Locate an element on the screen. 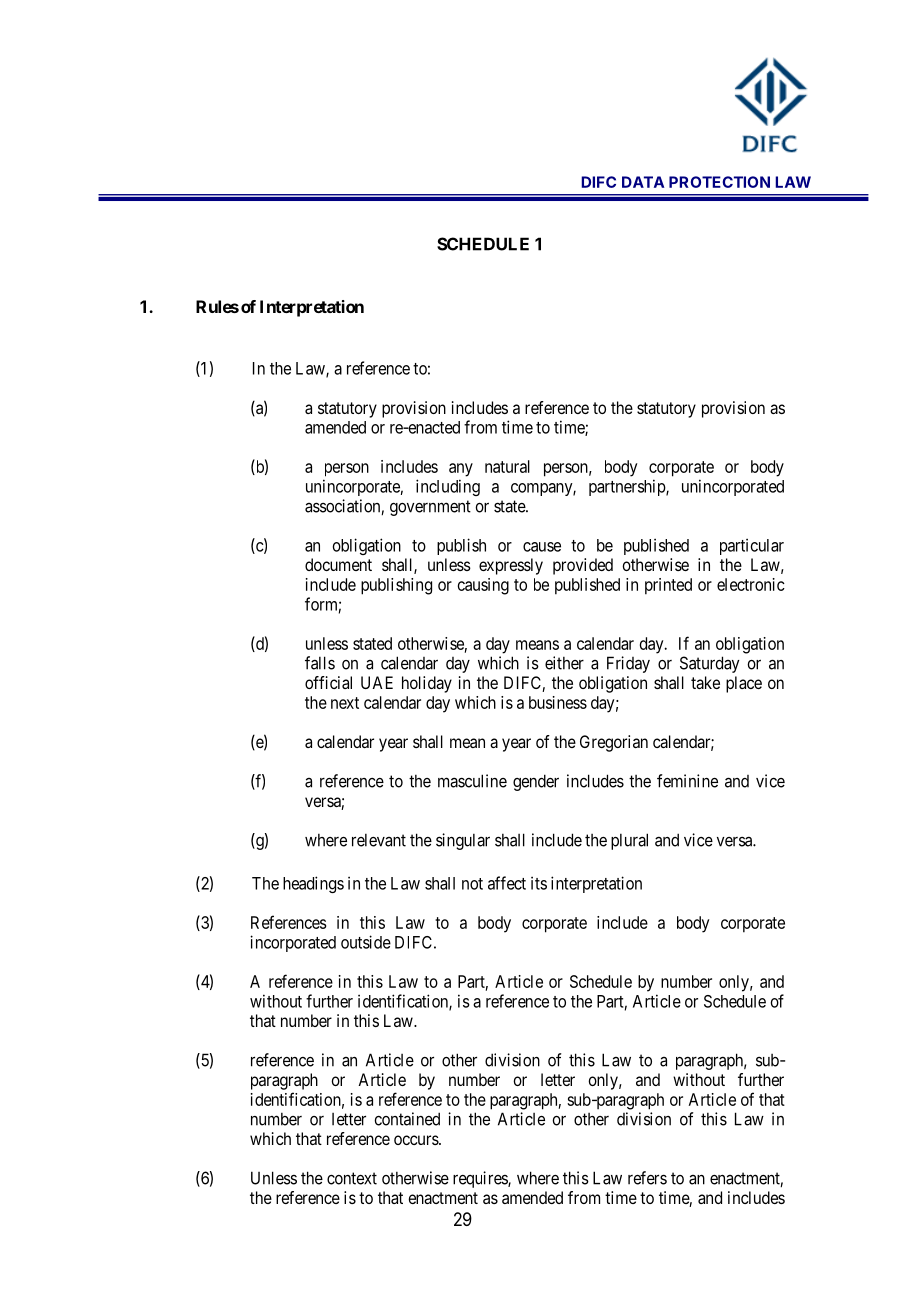 Image resolution: width=924 pixels, height=1308 pixels. including is located at coordinates (448, 487).
